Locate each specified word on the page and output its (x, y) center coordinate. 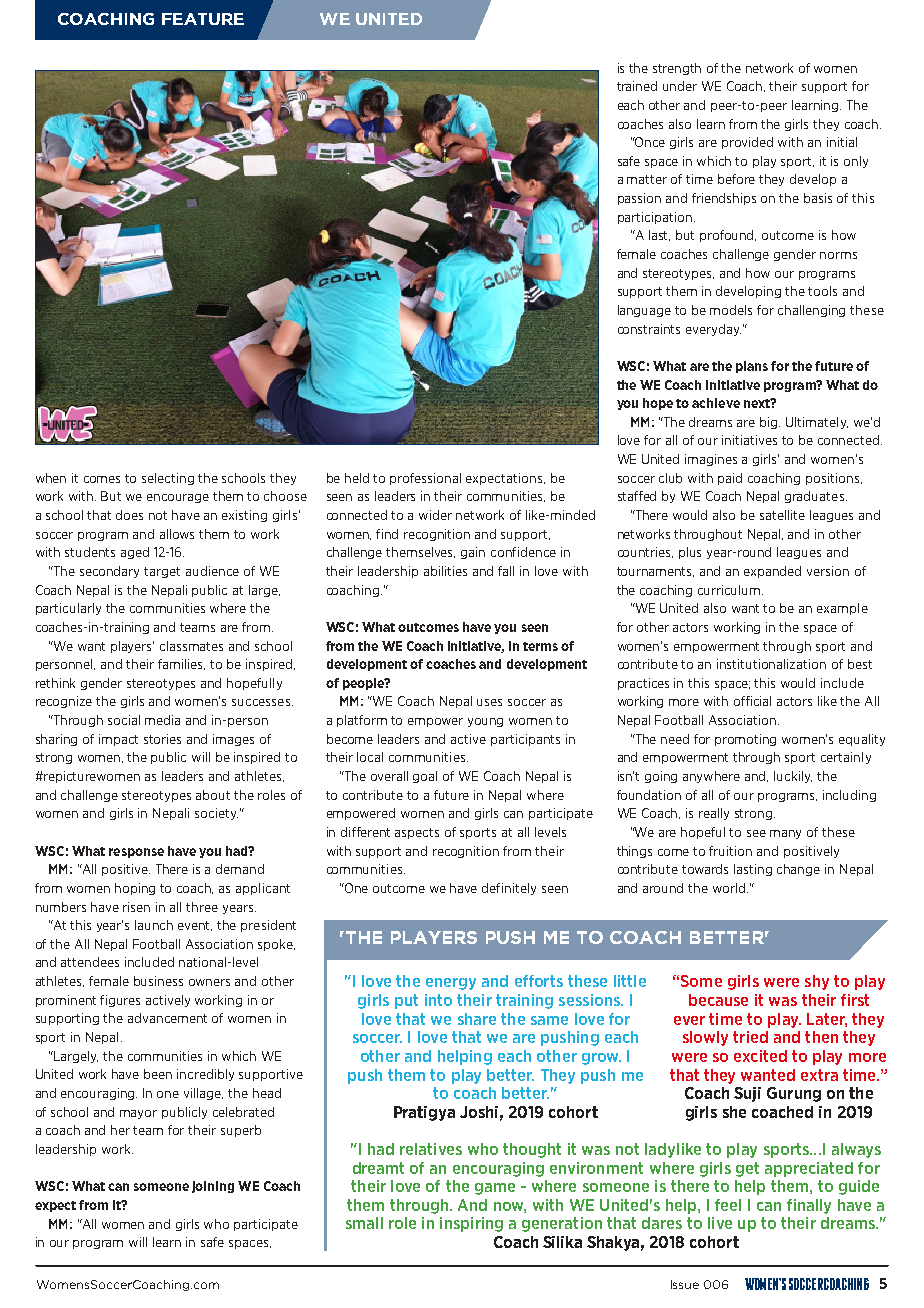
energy (451, 984)
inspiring (471, 1224)
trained (637, 86)
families (181, 664)
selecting (168, 479)
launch (154, 925)
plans (752, 367)
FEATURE (203, 19)
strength (677, 69)
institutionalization (771, 664)
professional (425, 479)
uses (489, 702)
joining (213, 1187)
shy (817, 982)
